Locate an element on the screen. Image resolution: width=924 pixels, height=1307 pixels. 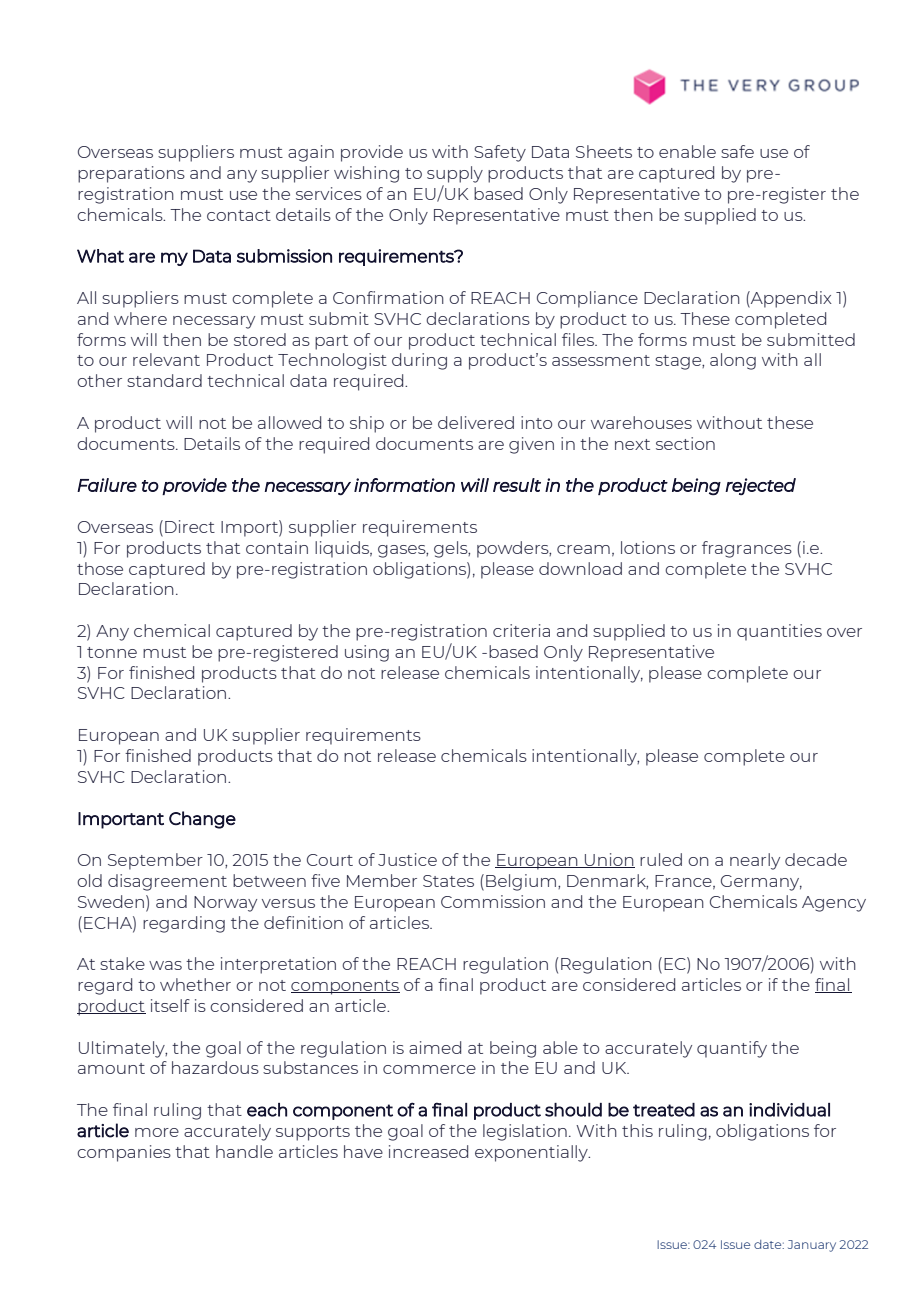
criteria is located at coordinates (521, 630).
